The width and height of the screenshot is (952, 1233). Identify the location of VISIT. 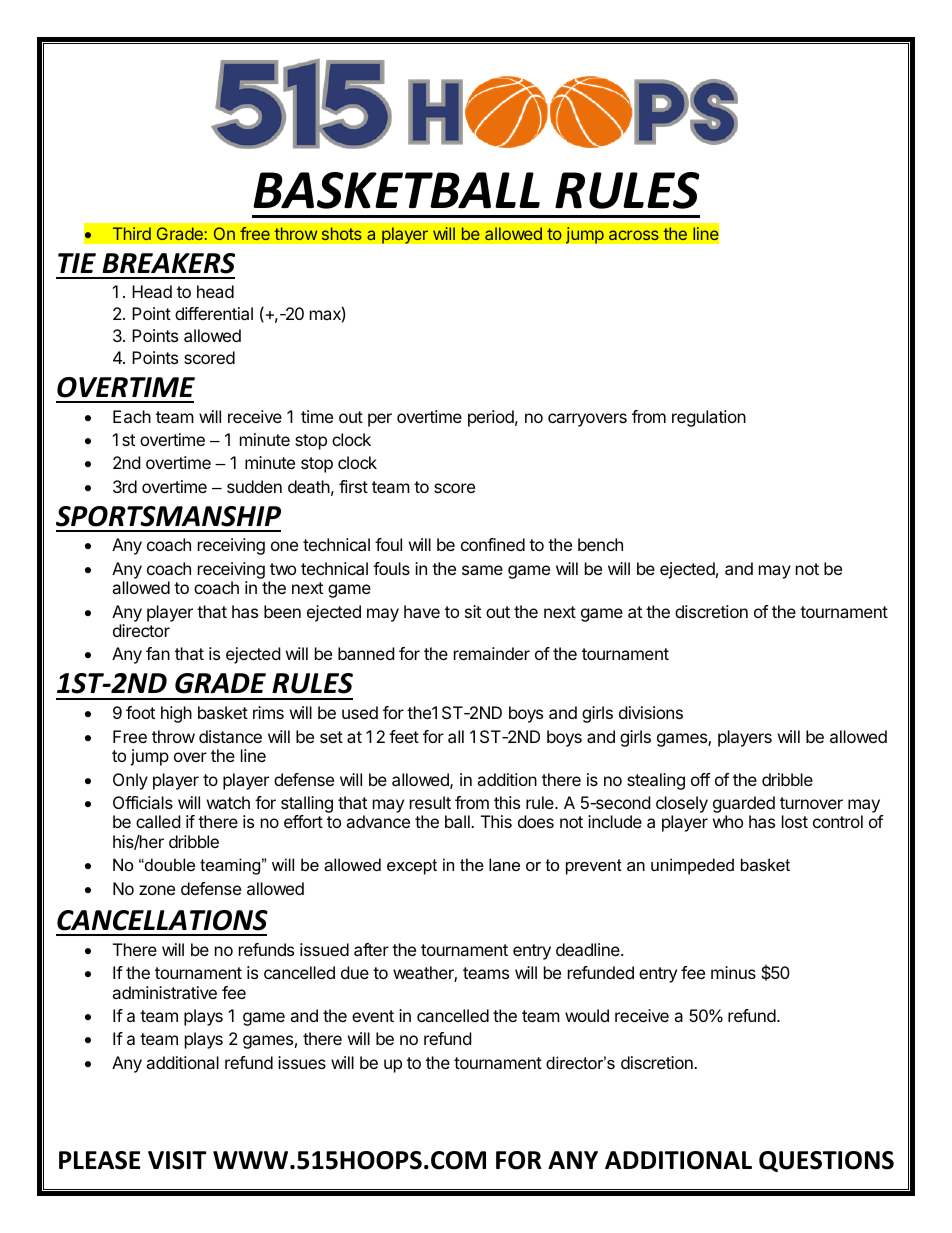
(177, 1160).
